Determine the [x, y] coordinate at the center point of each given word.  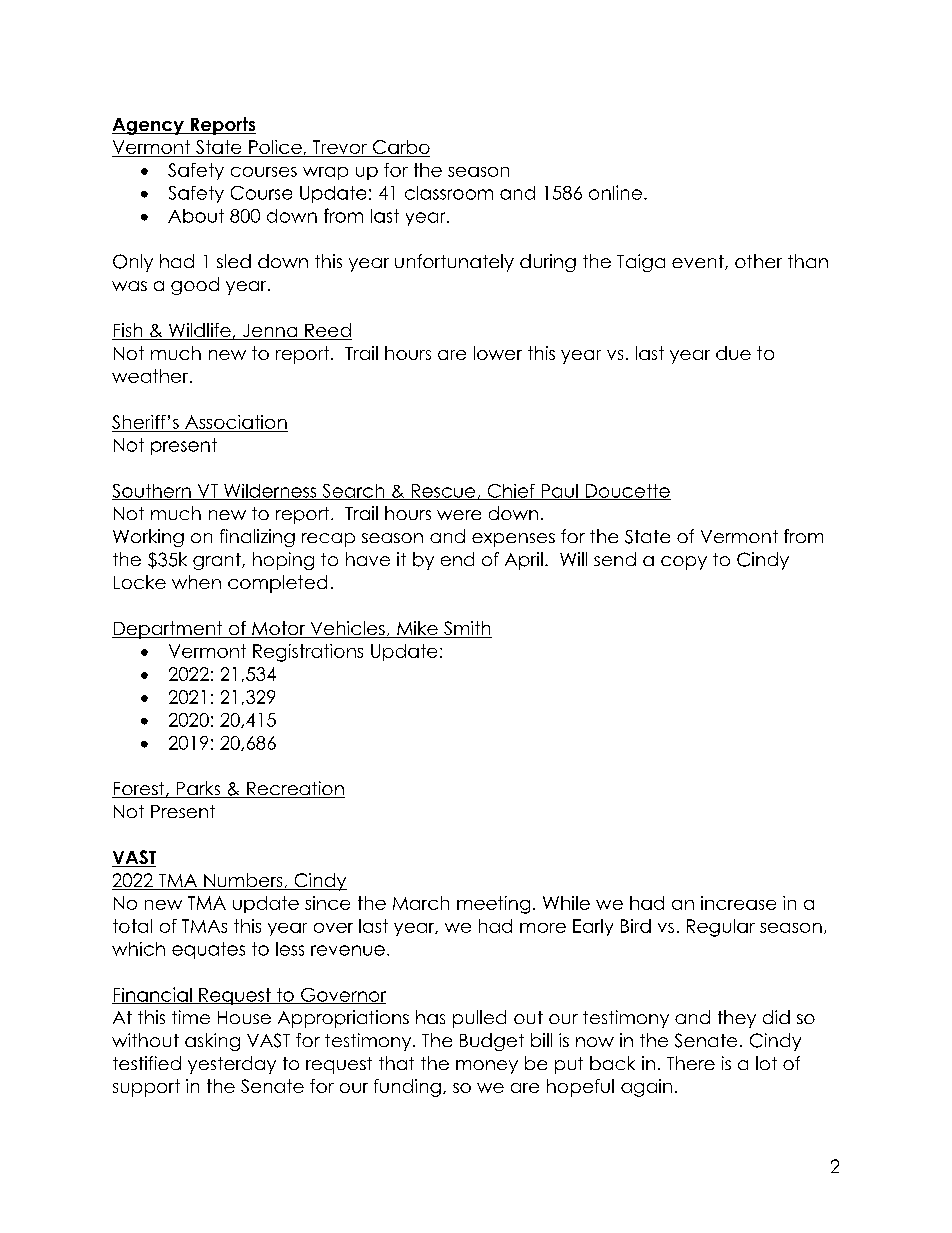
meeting [493, 905]
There [691, 1063]
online [615, 192]
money [487, 1067]
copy [684, 563]
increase [738, 903]
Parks [198, 789]
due [733, 353]
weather [151, 376]
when [196, 582]
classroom [449, 193]
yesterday [232, 1065]
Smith [467, 629]
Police [275, 147]
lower [498, 353]
